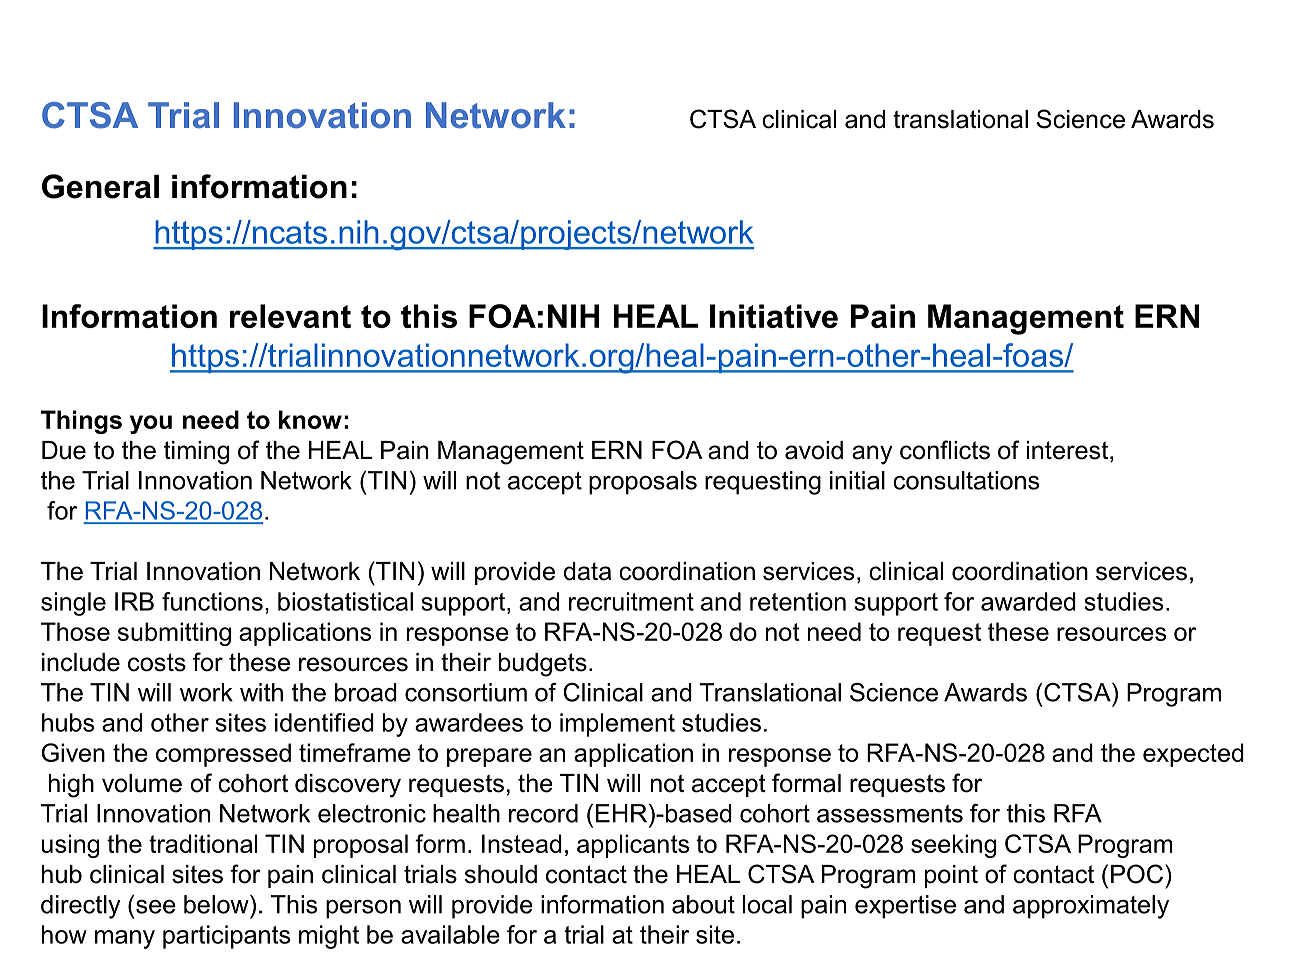  I want to click on awarded, so click(1028, 601).
